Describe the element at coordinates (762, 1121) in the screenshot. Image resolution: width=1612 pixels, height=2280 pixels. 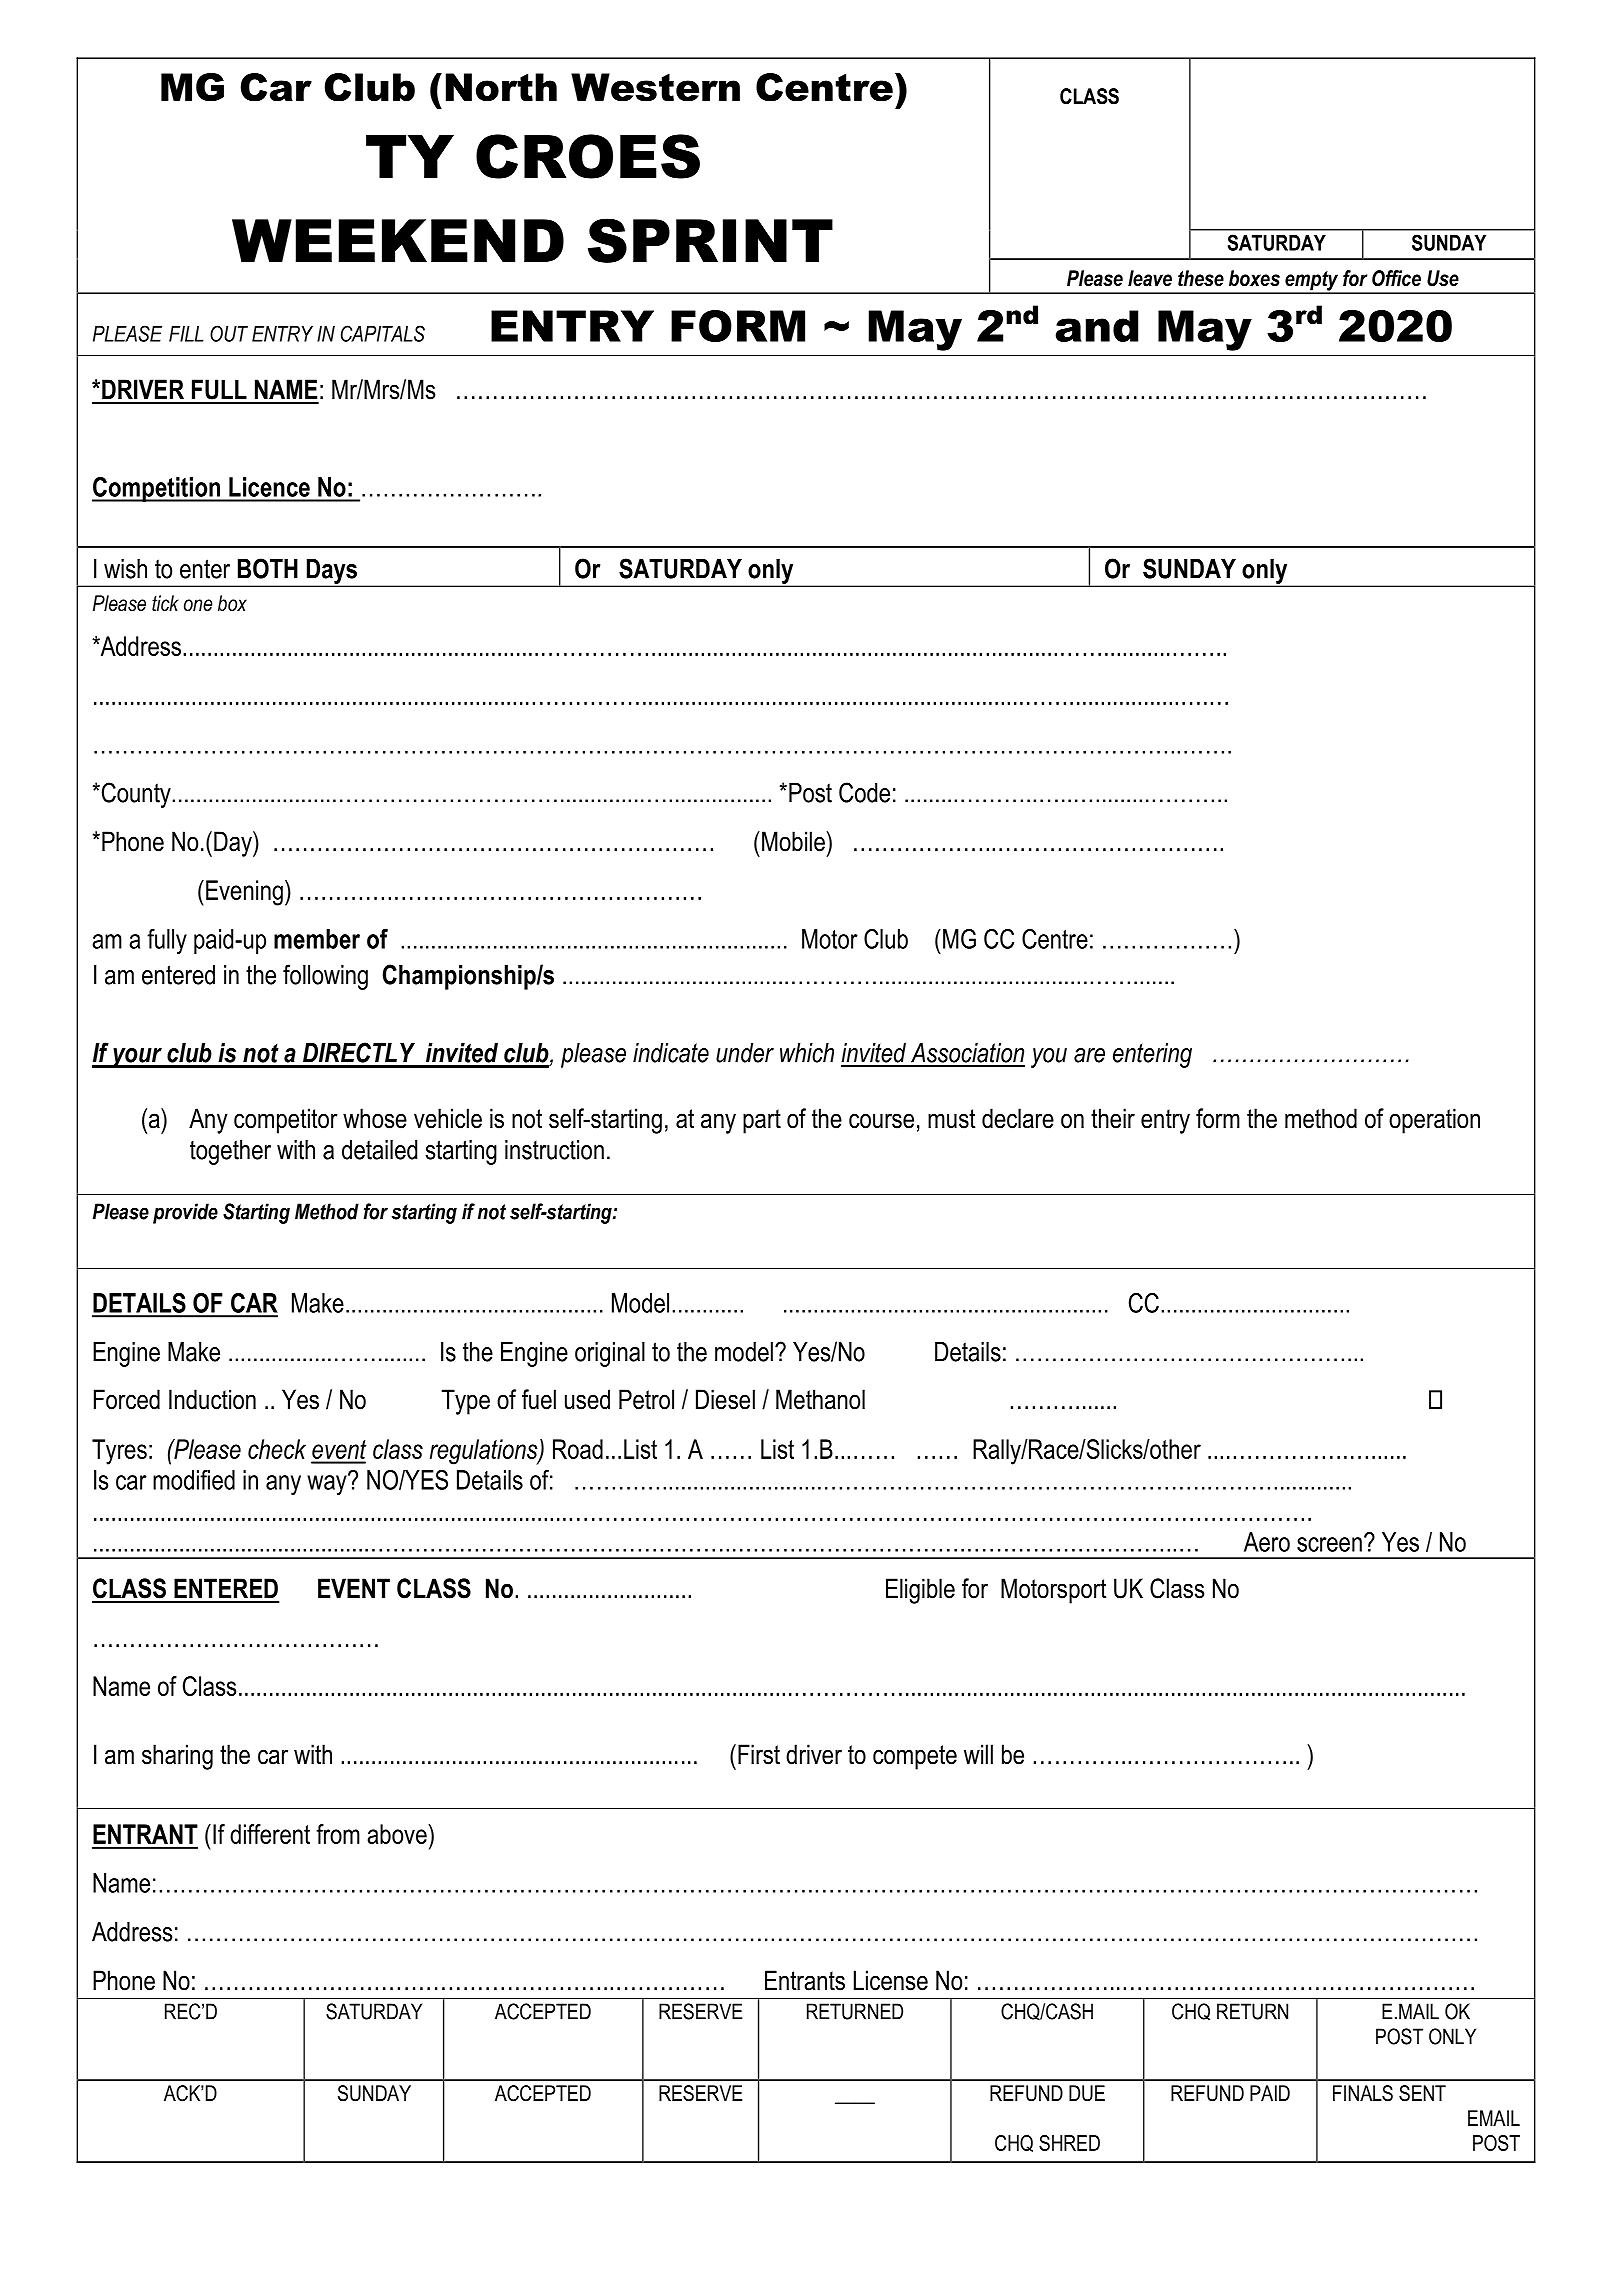
I see `part` at that location.
